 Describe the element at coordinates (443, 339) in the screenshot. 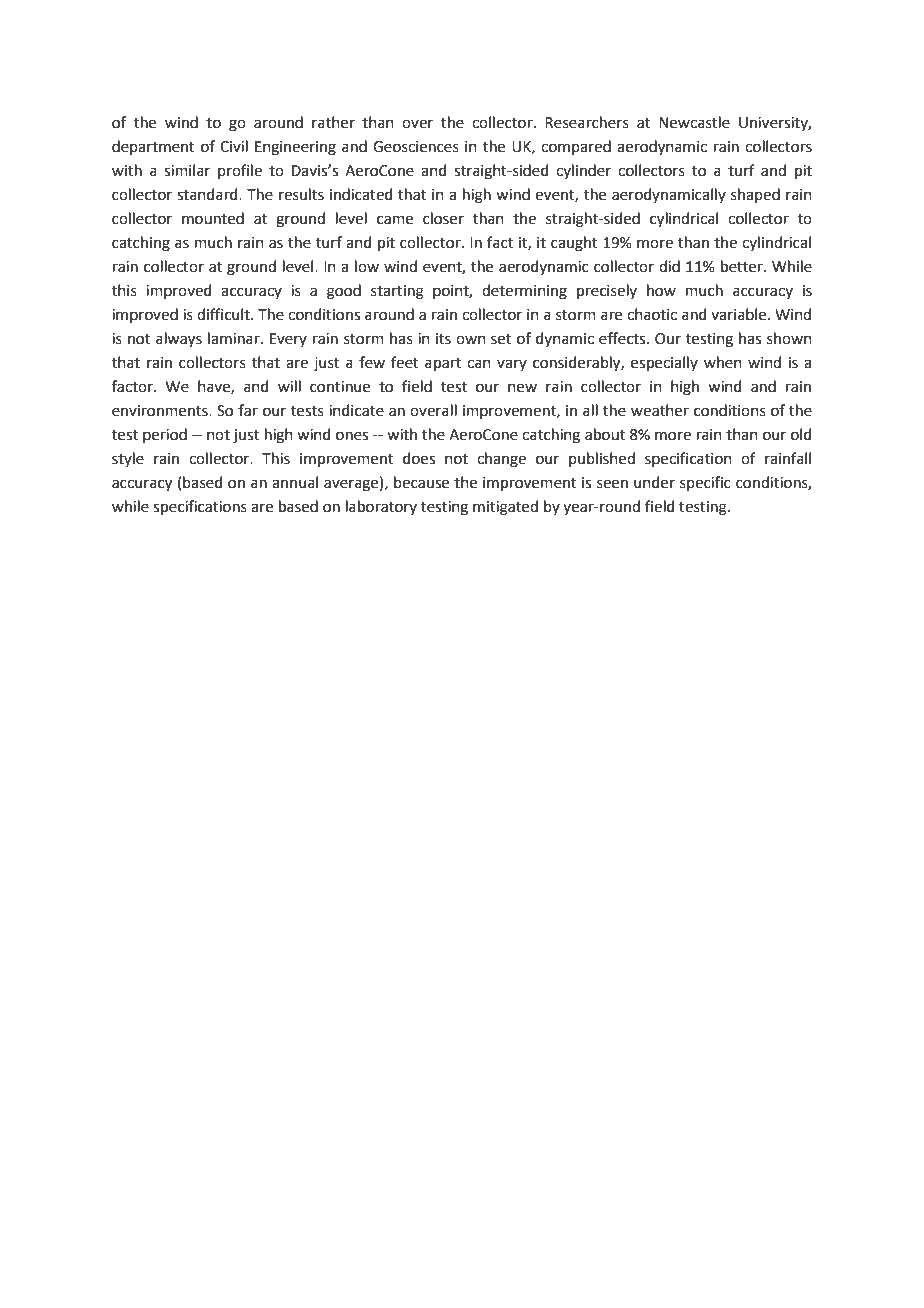

I see `its` at that location.
